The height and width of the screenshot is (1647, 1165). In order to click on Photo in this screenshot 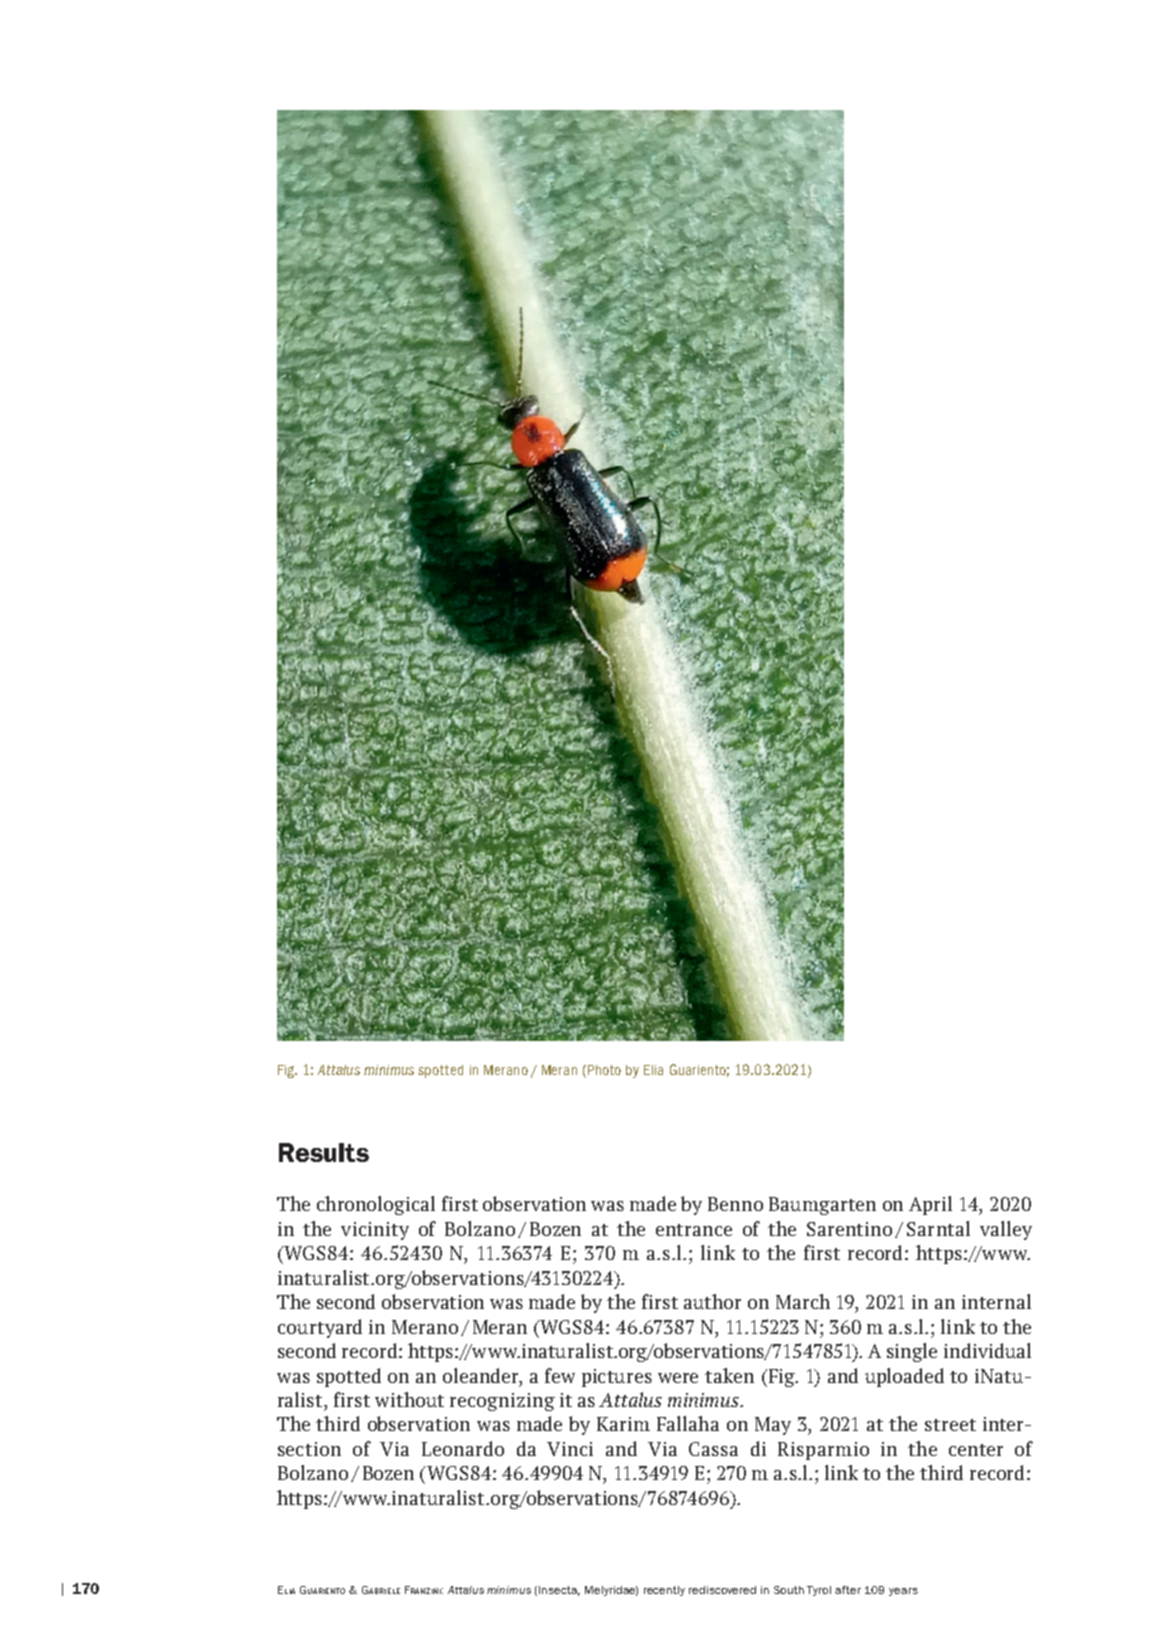, I will do `click(604, 1070)`.
